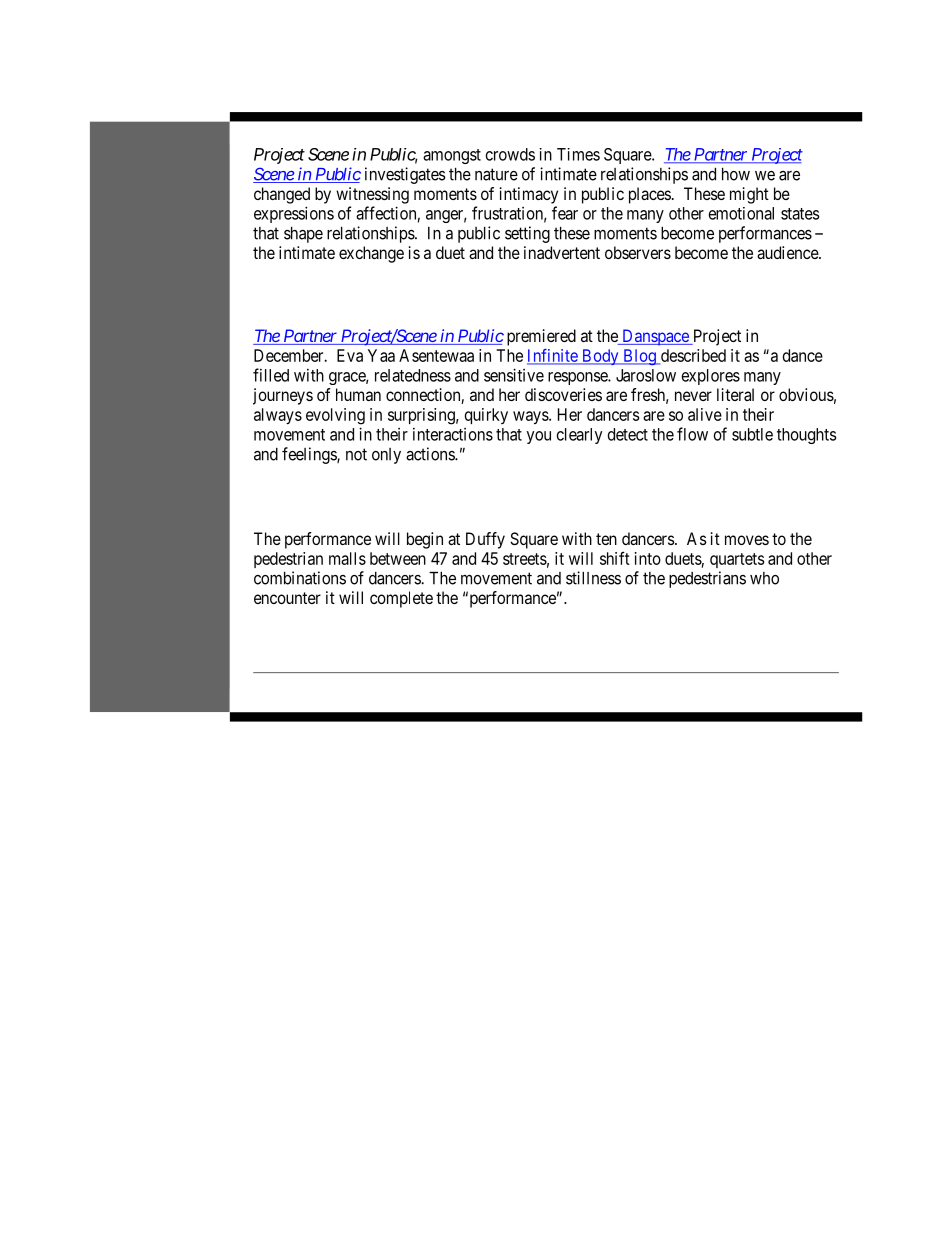 Image resolution: width=952 pixels, height=1233 pixels. I want to click on investigates, so click(405, 175).
